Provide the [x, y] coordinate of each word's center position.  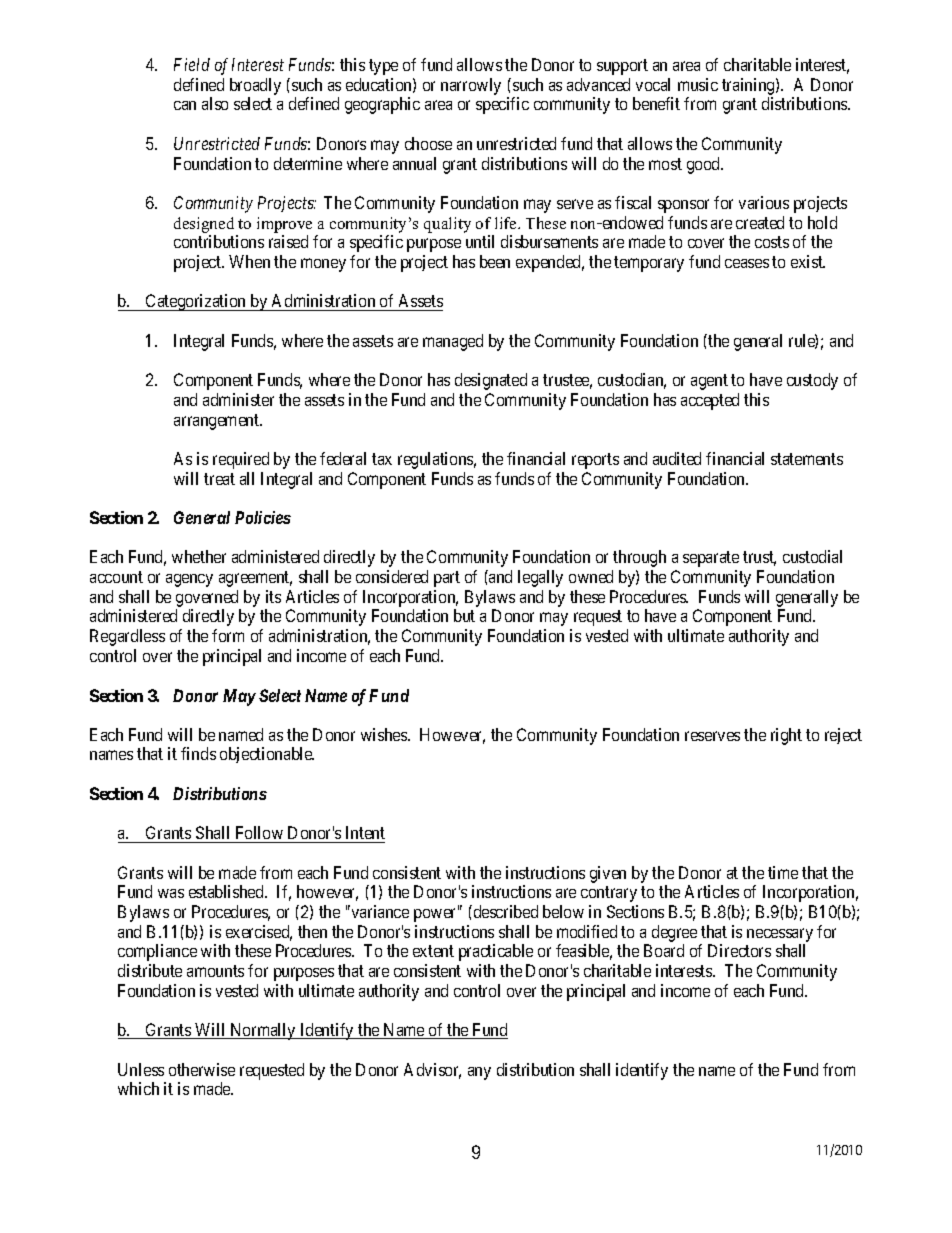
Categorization [196, 302]
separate [711, 559]
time [783, 872]
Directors [739, 950]
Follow [259, 832]
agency [189, 580]
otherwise [202, 1069]
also [215, 103]
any [479, 1073]
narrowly [471, 86]
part [447, 579]
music [698, 84]
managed [453, 342]
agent [709, 382]
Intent [365, 832]
